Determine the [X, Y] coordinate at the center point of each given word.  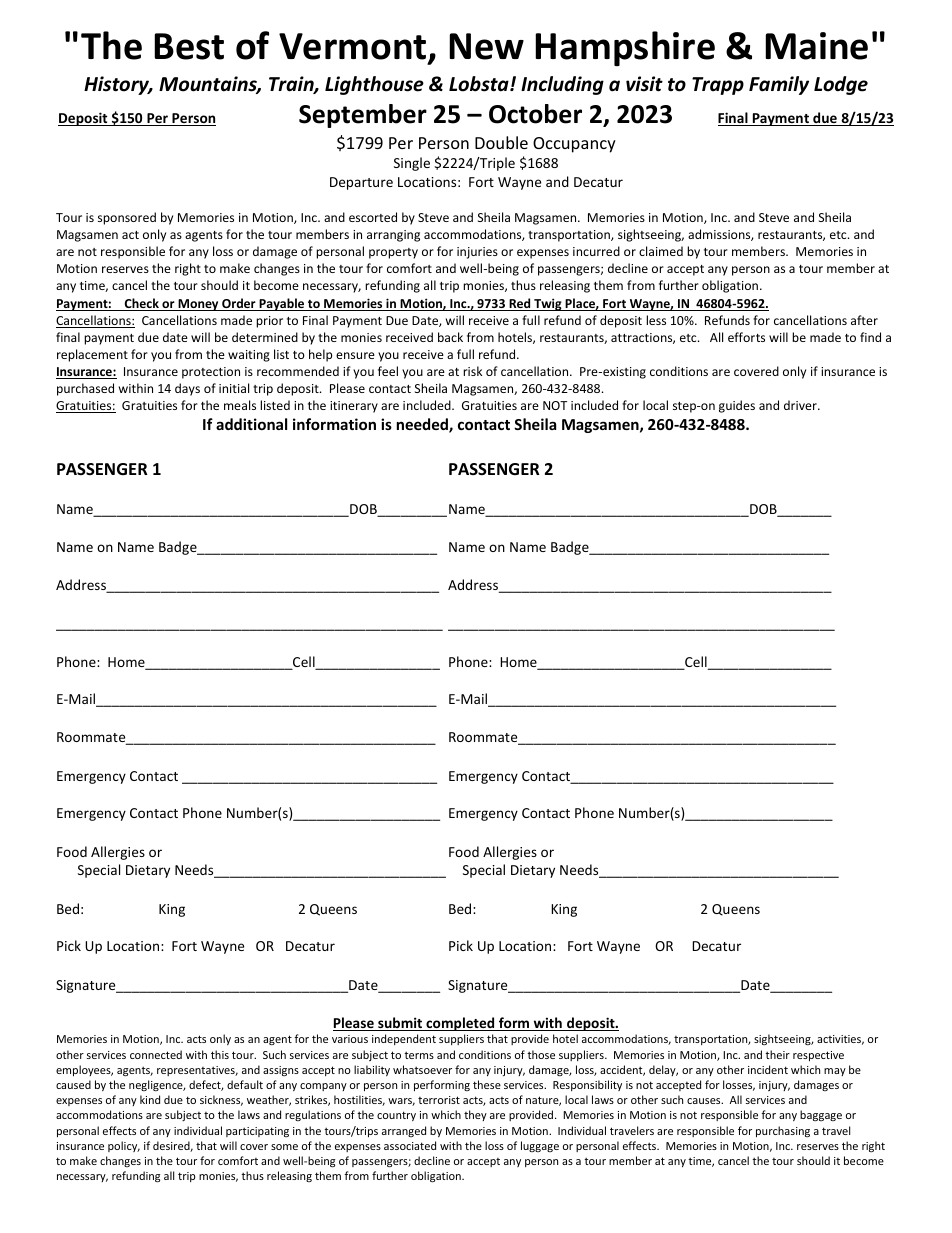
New [486, 46]
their [777, 1054]
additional [251, 424]
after [864, 320]
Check [142, 304]
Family [779, 85]
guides [737, 406]
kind [150, 1099]
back [450, 337]
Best [189, 46]
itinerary [354, 407]
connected [156, 1054]
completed [460, 1024]
